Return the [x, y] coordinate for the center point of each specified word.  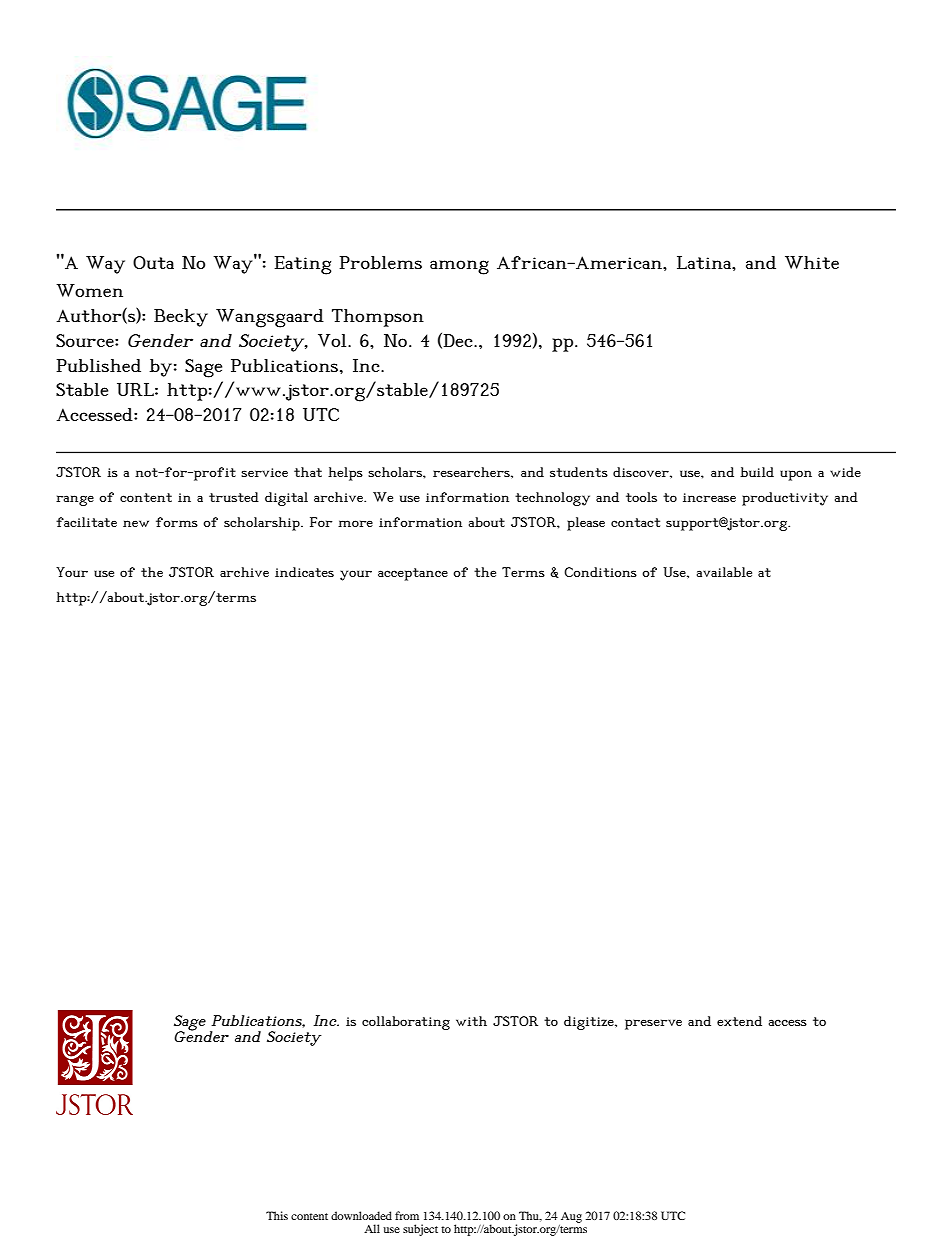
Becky [181, 318]
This [277, 1215]
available [724, 572]
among [459, 267]
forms [177, 522]
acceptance [413, 574]
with [471, 1021]
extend [739, 1021]
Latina [705, 262]
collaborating [406, 1023]
